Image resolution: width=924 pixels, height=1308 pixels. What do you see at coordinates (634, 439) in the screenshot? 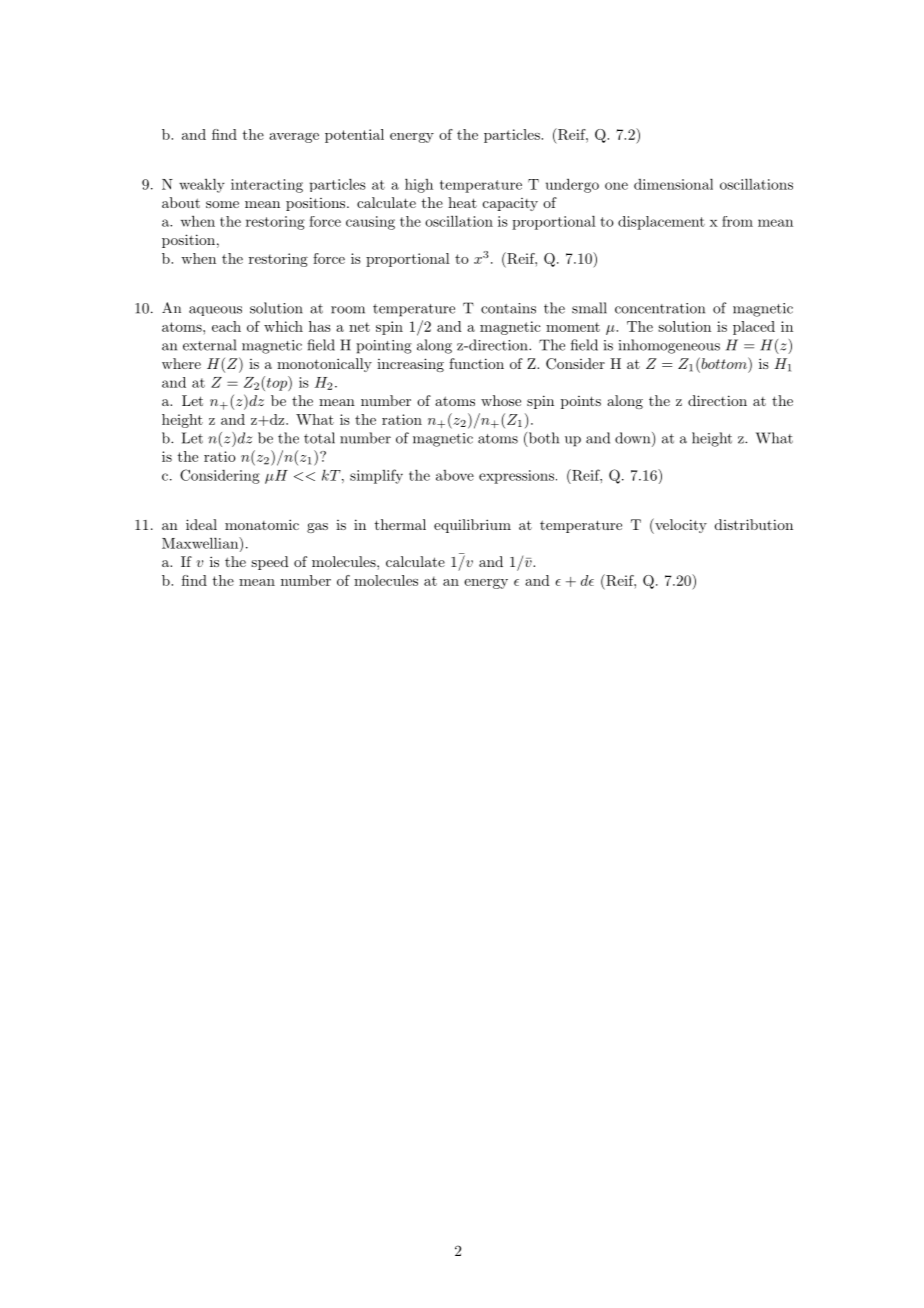
I see `down` at bounding box center [634, 439].
